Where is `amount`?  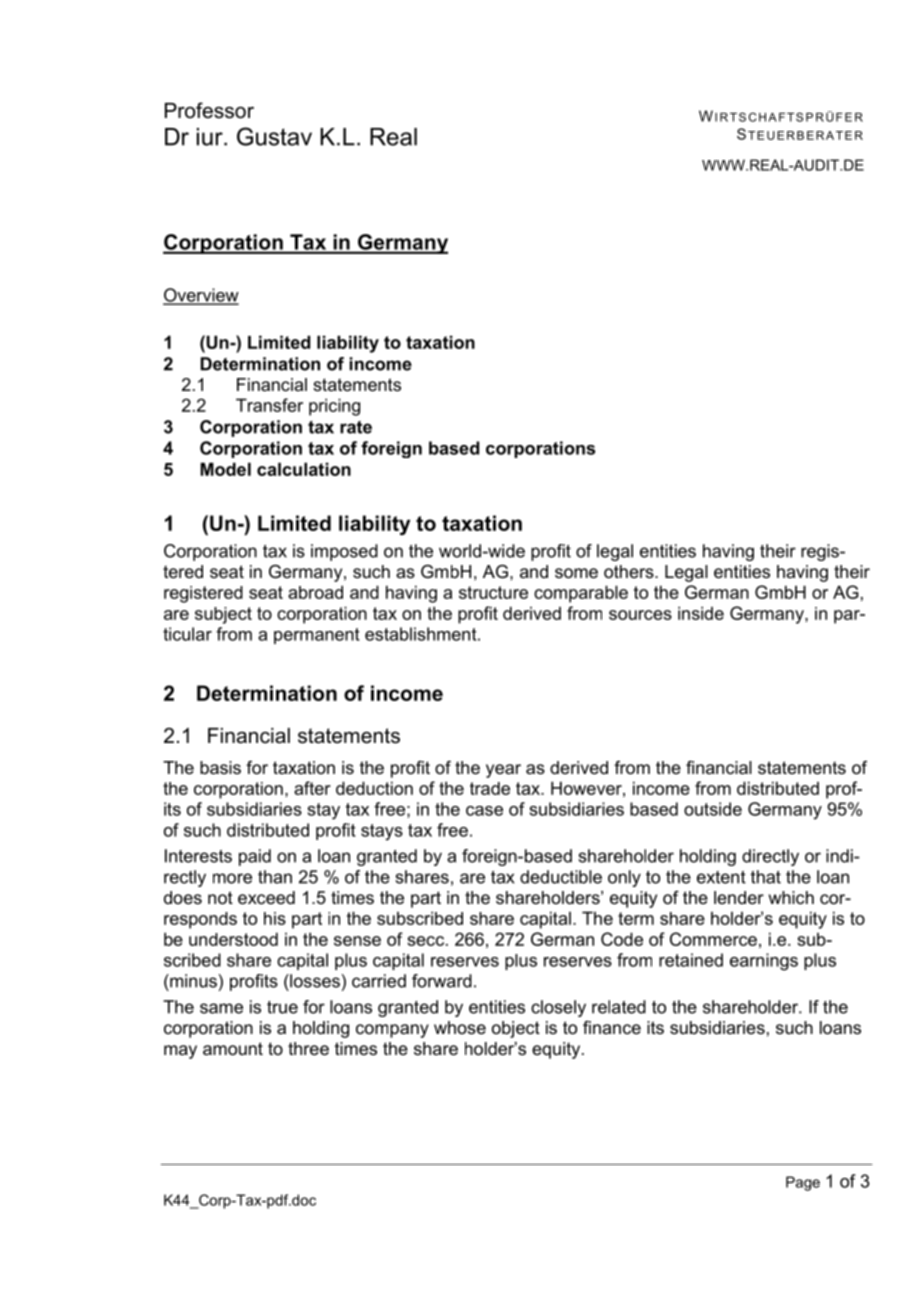
amount is located at coordinates (233, 1049).
